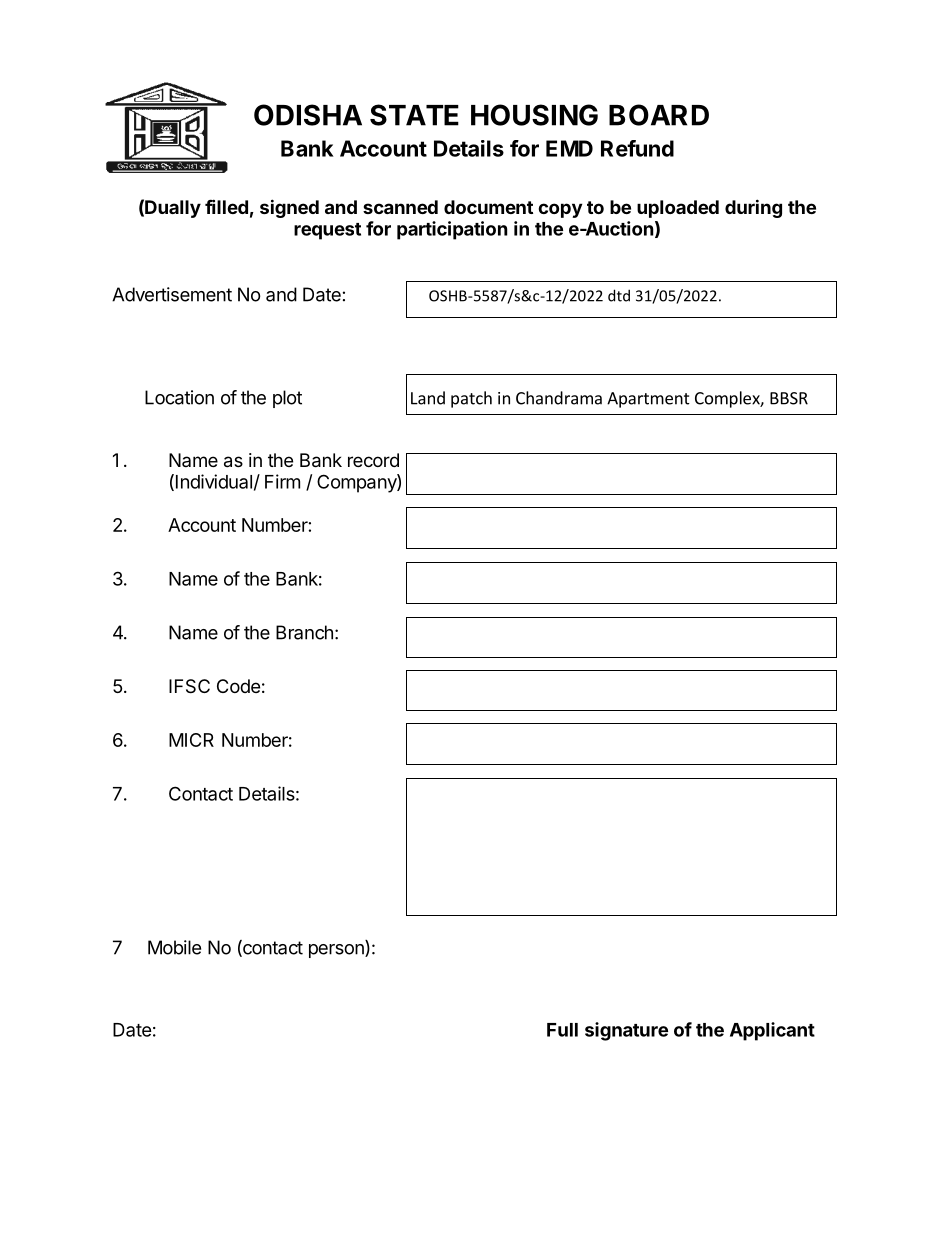 This screenshot has height=1233, width=952. I want to click on BOARD, so click(659, 115).
